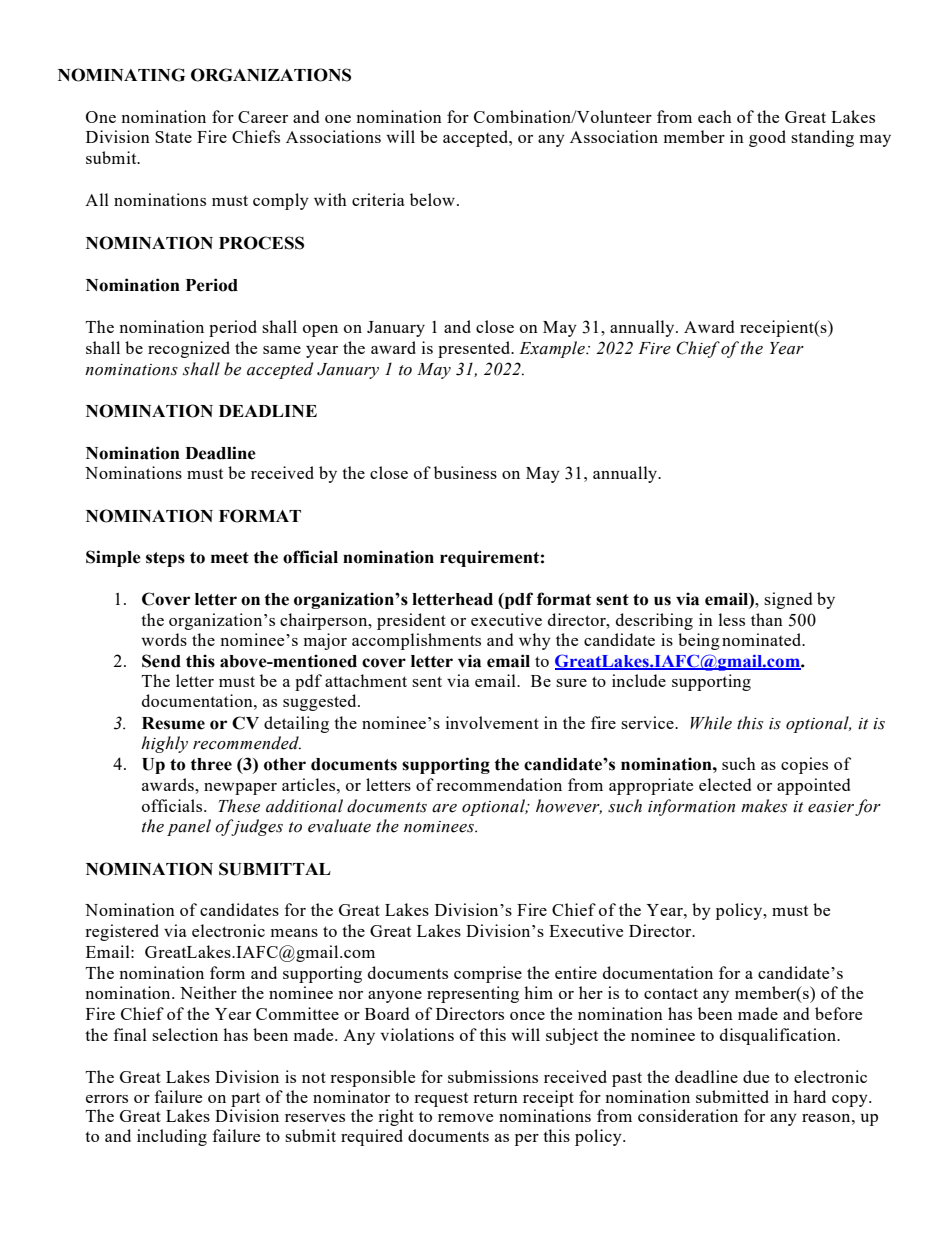  What do you see at coordinates (756, 1076) in the screenshot?
I see `due` at bounding box center [756, 1076].
